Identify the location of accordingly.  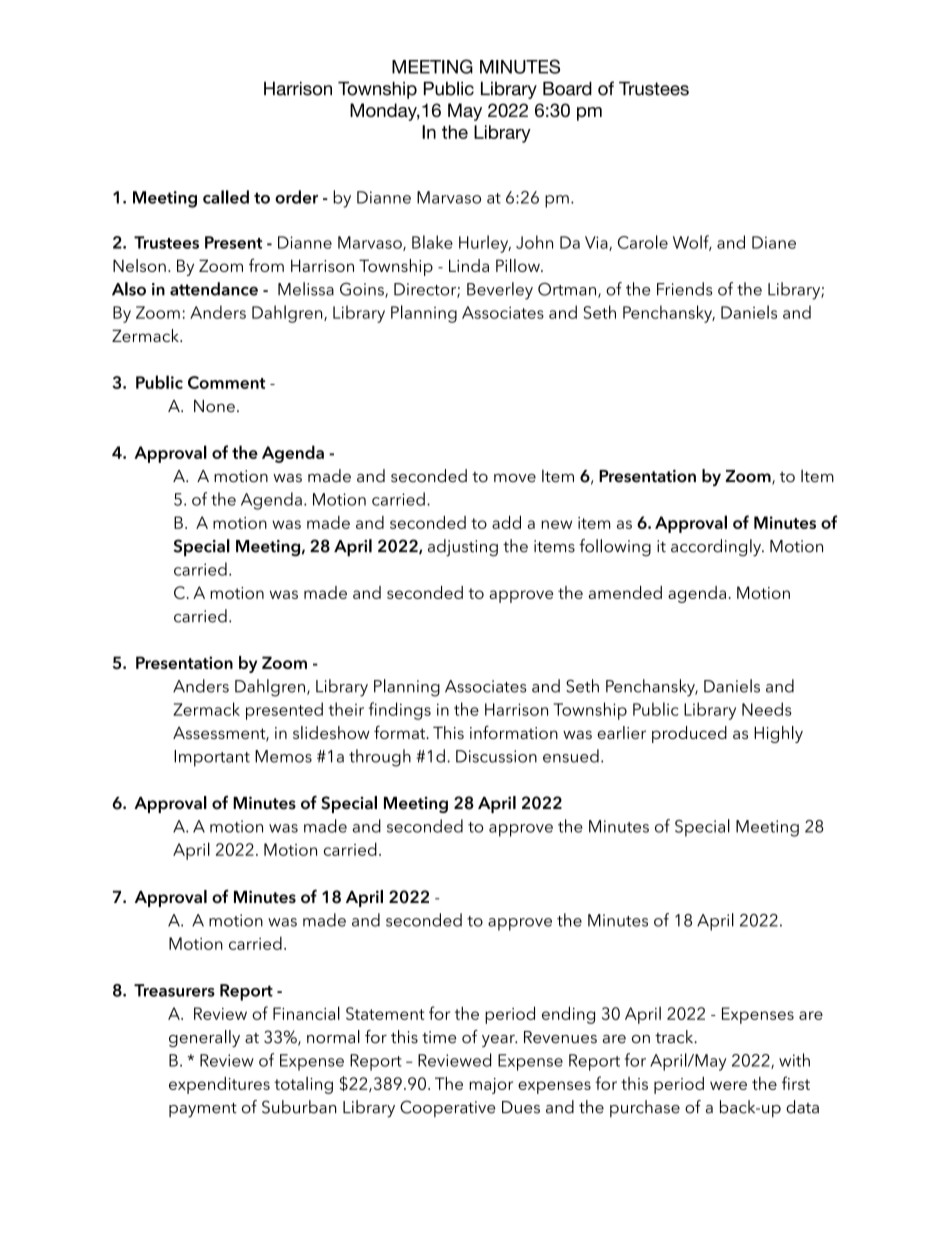
(717, 548).
